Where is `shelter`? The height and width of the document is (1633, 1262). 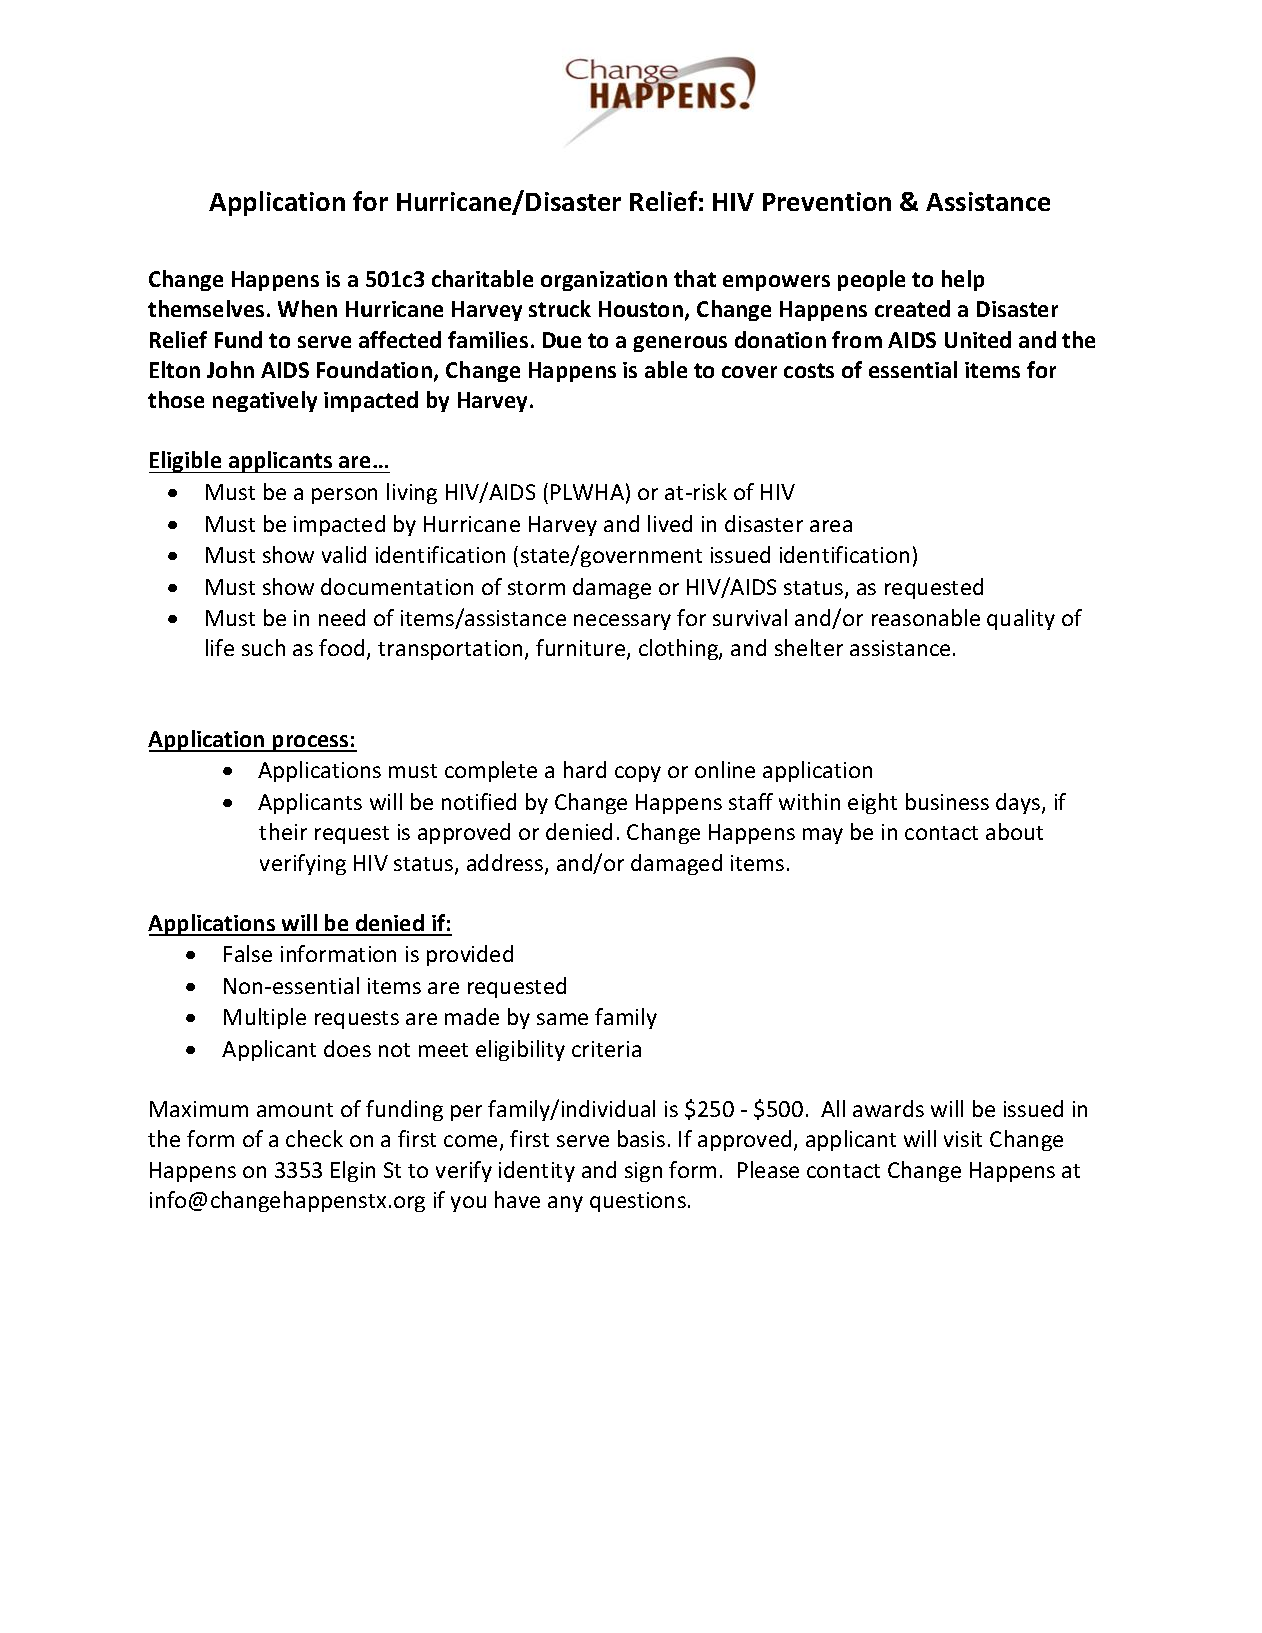 shelter is located at coordinates (809, 647).
